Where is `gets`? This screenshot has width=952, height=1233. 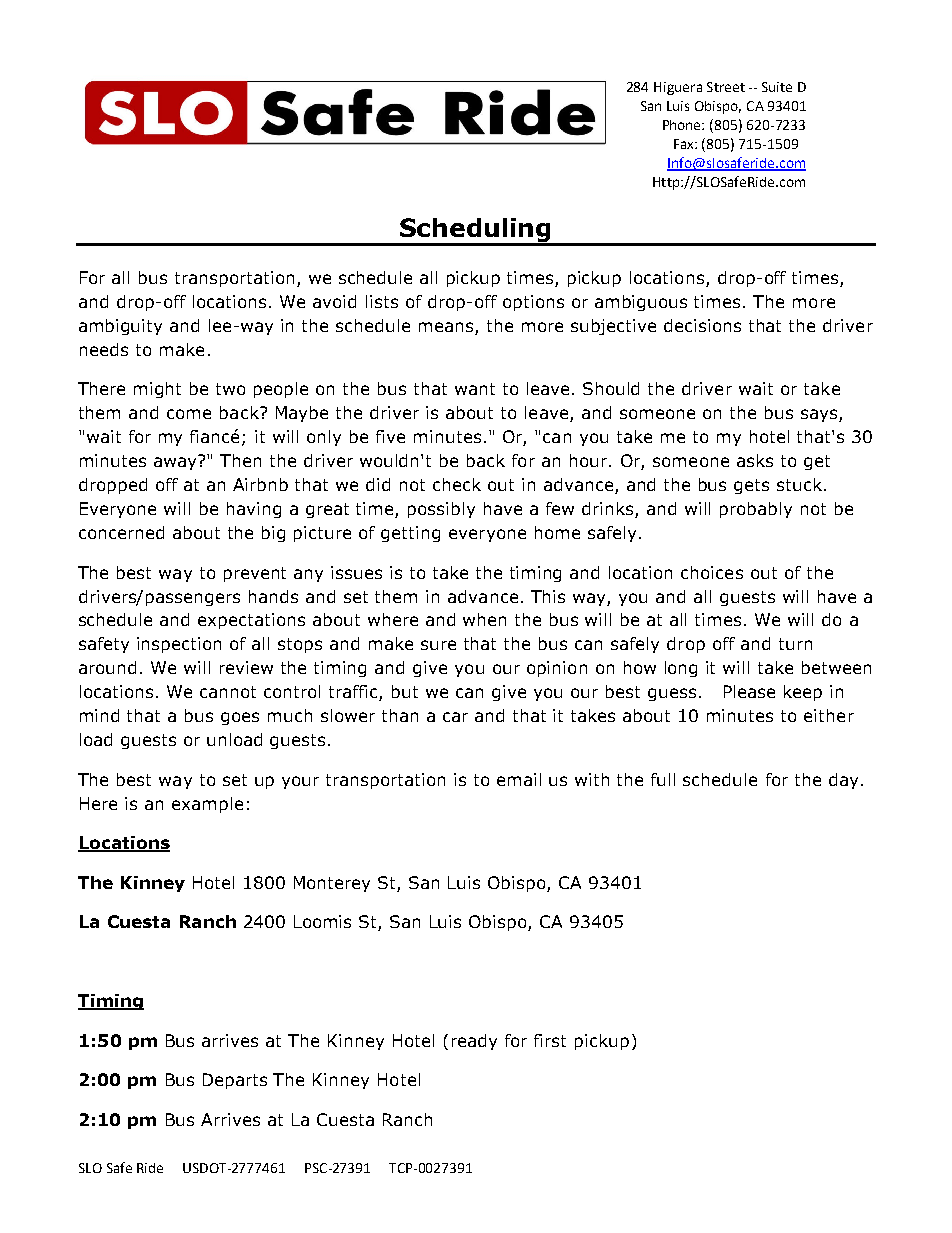 gets is located at coordinates (751, 486).
